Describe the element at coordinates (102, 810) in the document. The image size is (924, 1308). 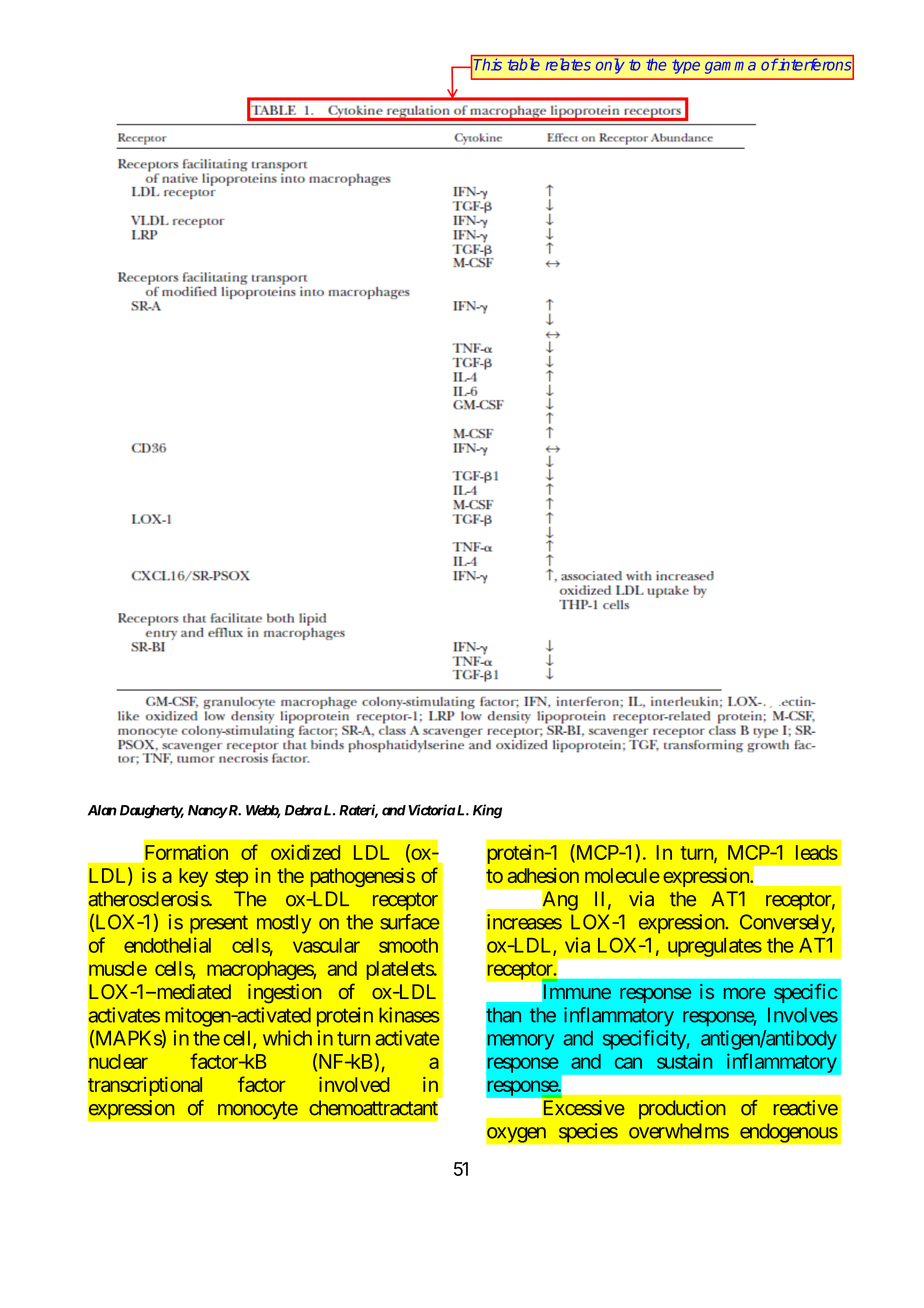
I see `Alan` at that location.
